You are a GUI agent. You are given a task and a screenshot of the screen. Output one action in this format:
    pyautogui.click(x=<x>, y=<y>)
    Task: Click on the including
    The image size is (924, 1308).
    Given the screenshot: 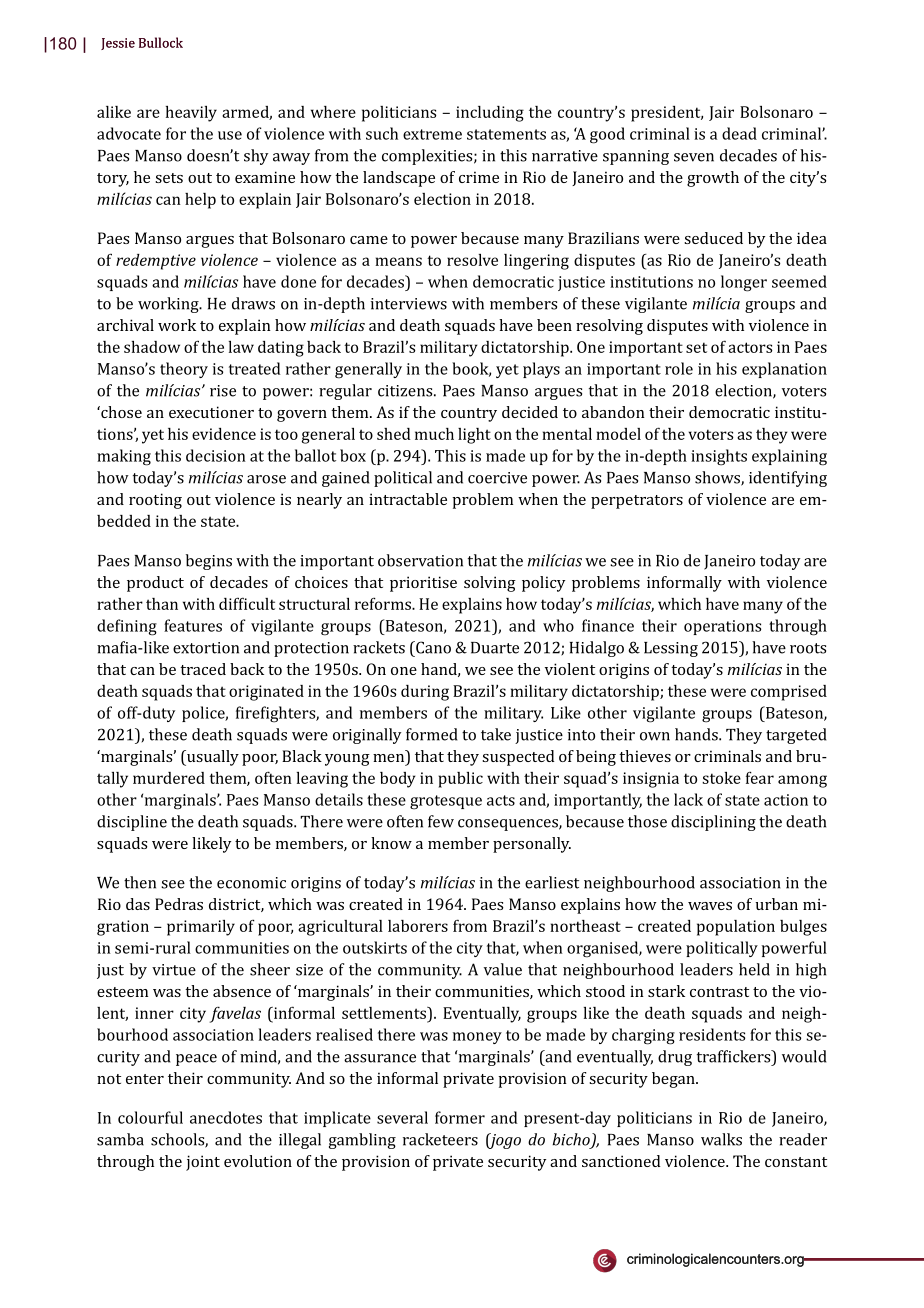 What is the action you would take?
    pyautogui.click(x=490, y=114)
